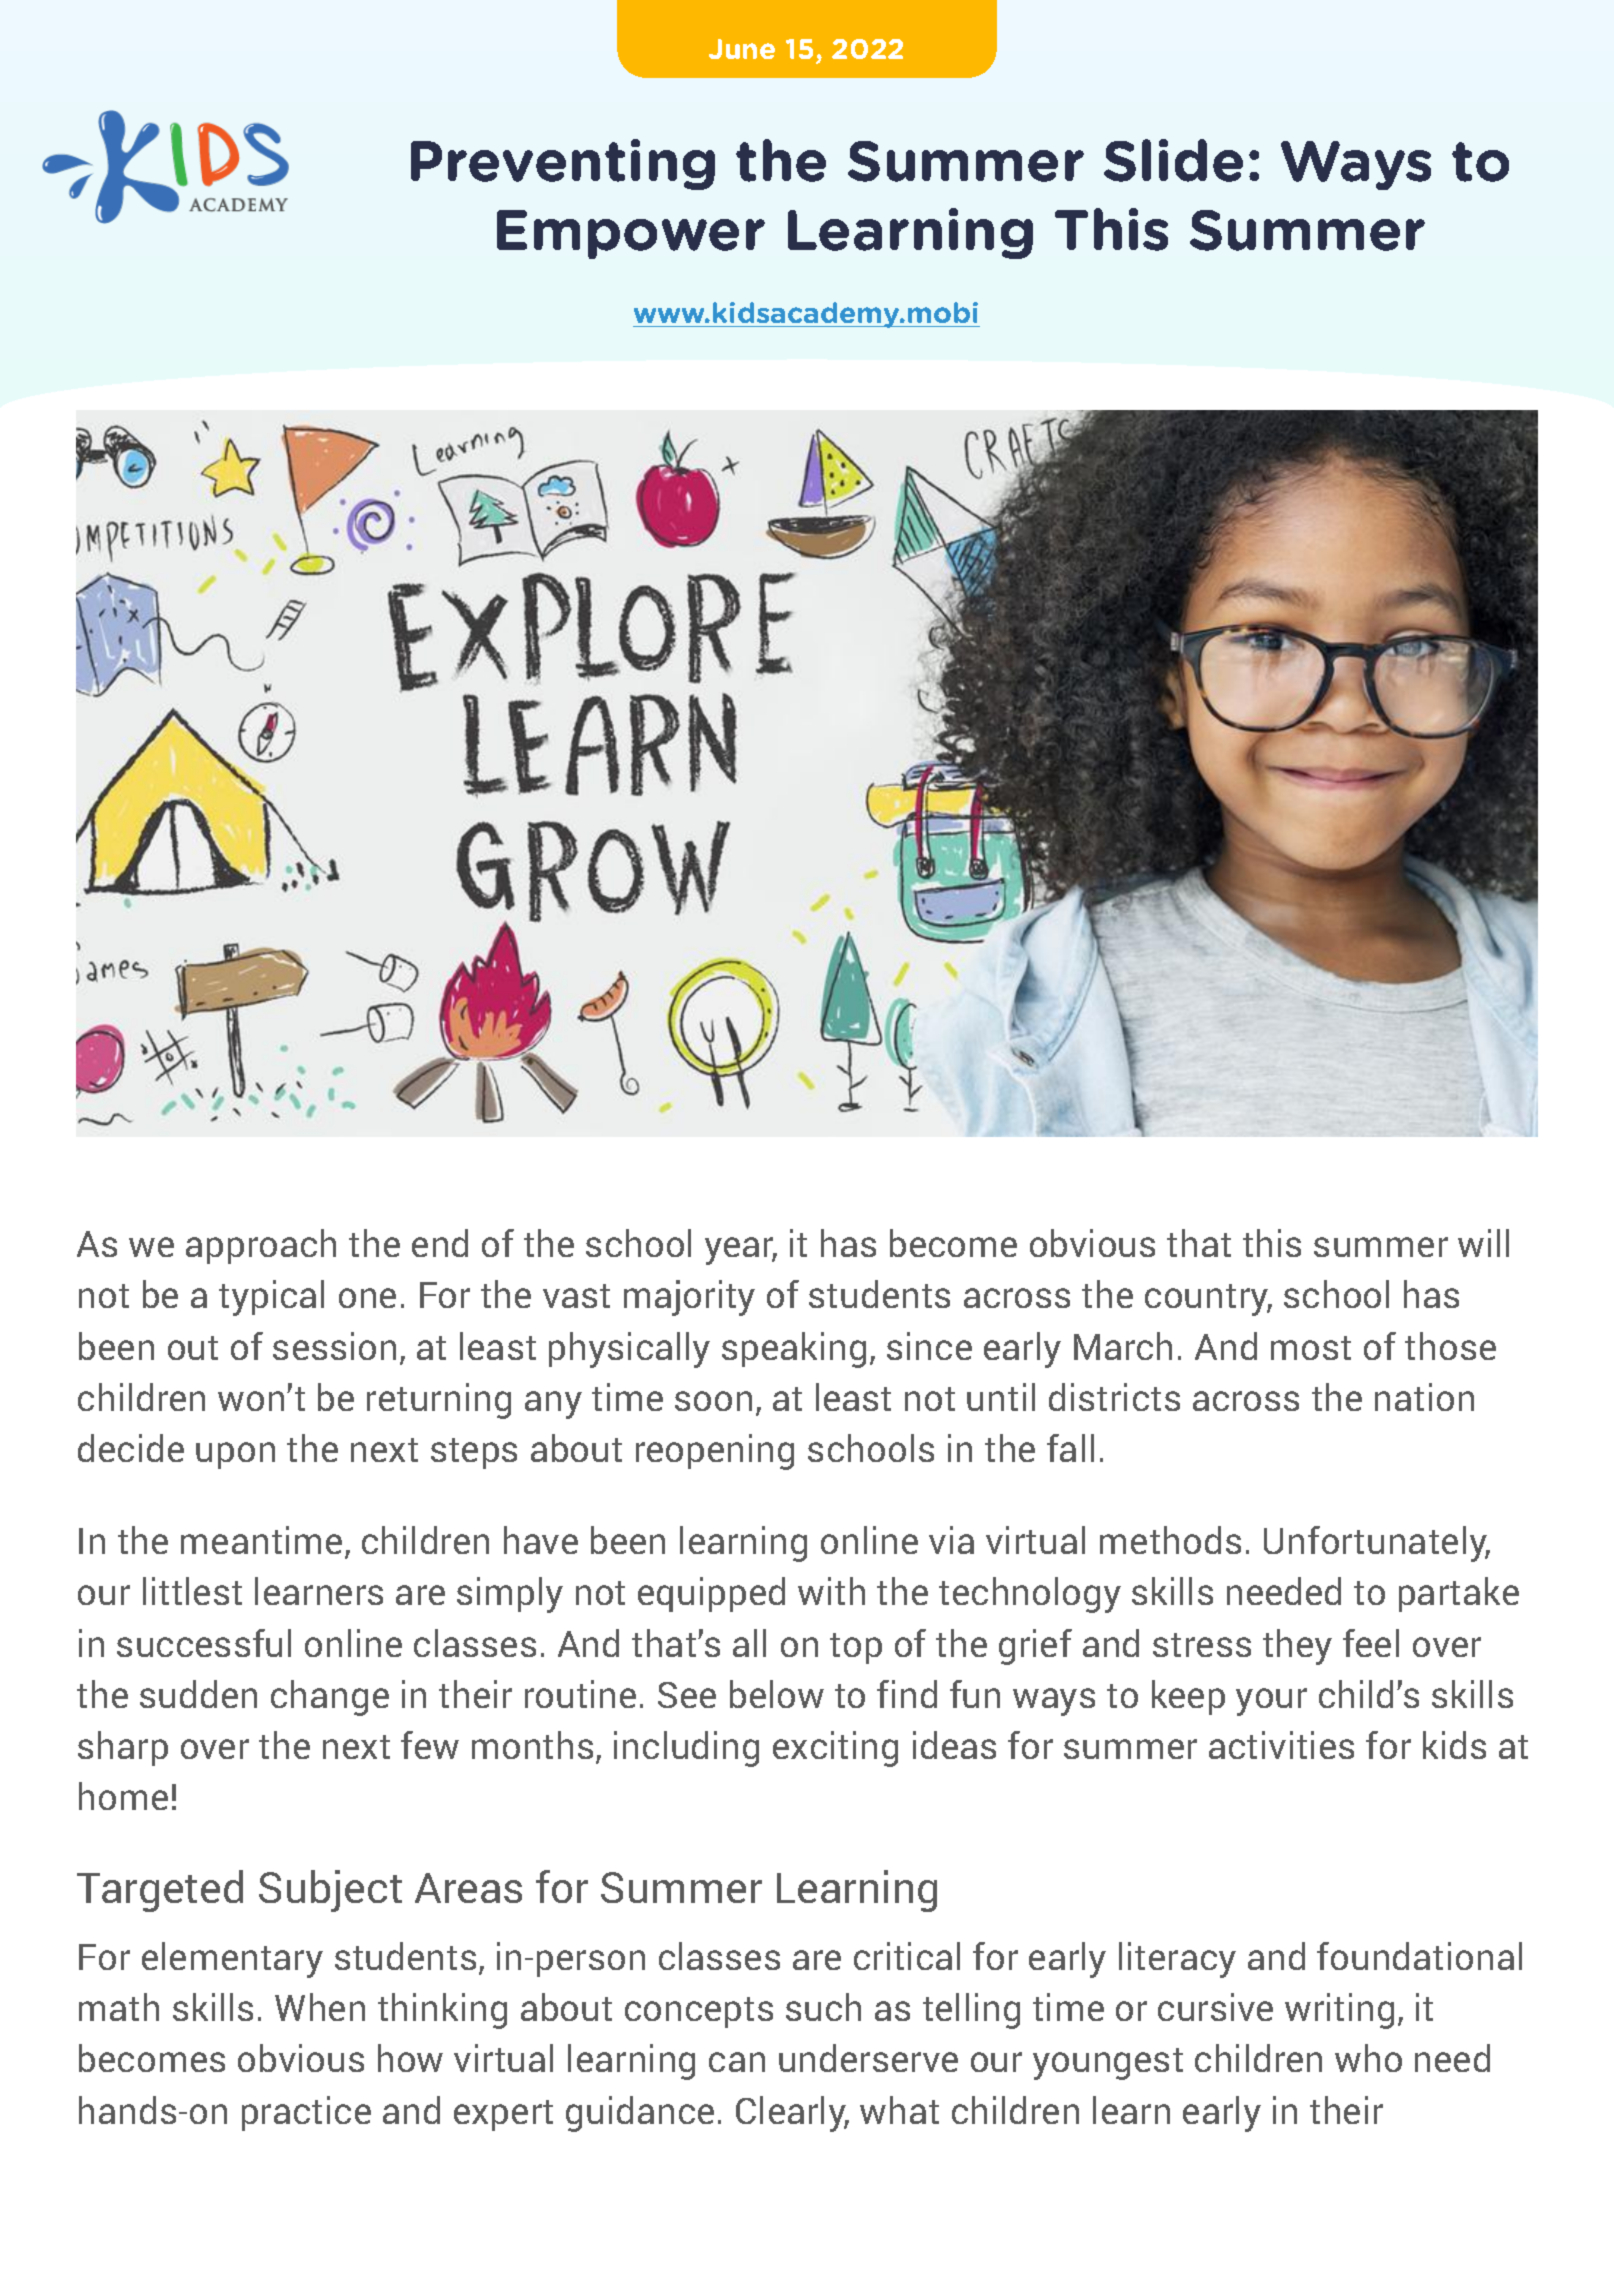 The image size is (1614, 2283). What do you see at coordinates (1483, 1243) in the image?
I see `will` at bounding box center [1483, 1243].
